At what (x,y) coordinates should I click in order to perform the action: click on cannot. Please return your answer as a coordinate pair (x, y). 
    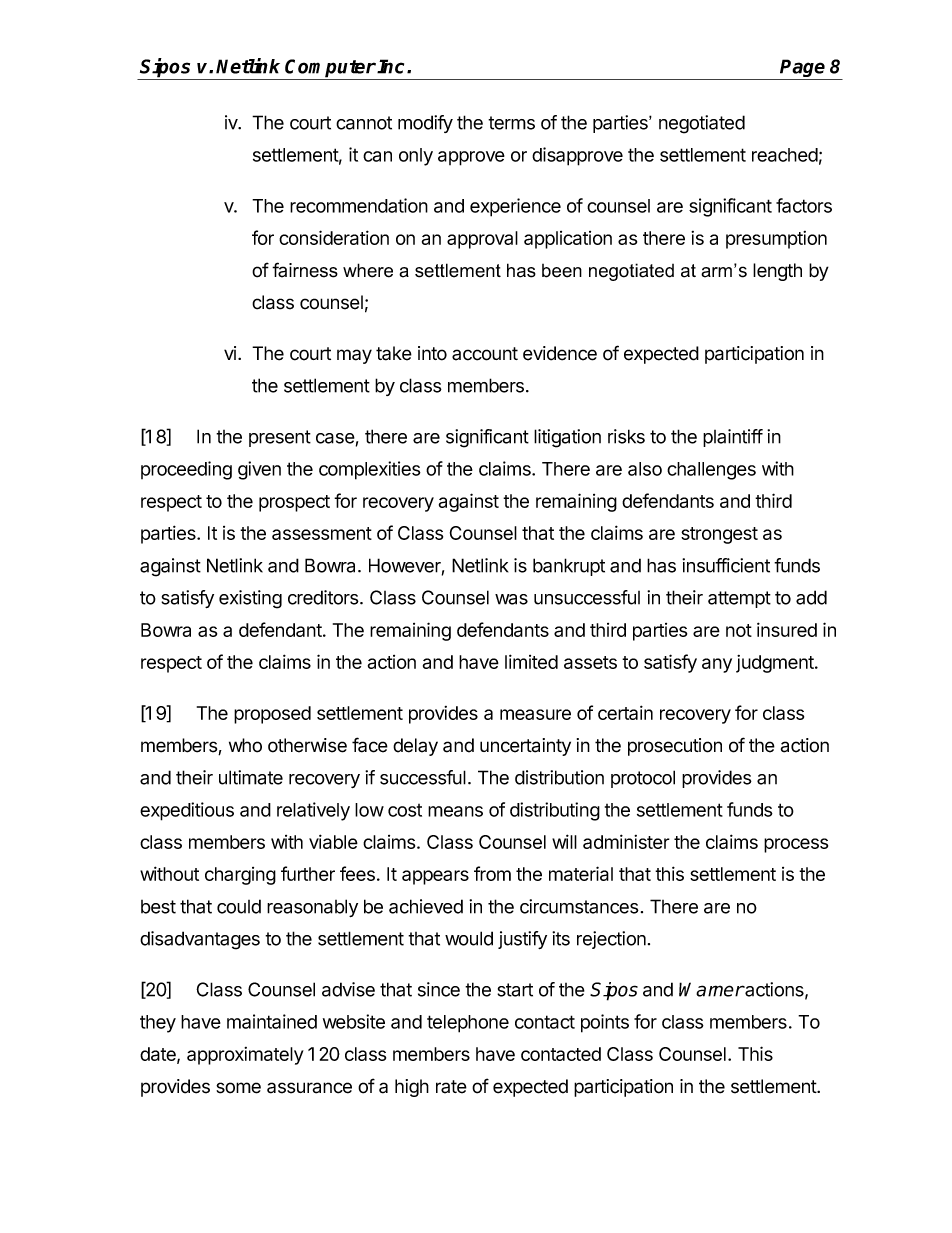
    Looking at the image, I should click on (364, 123).
